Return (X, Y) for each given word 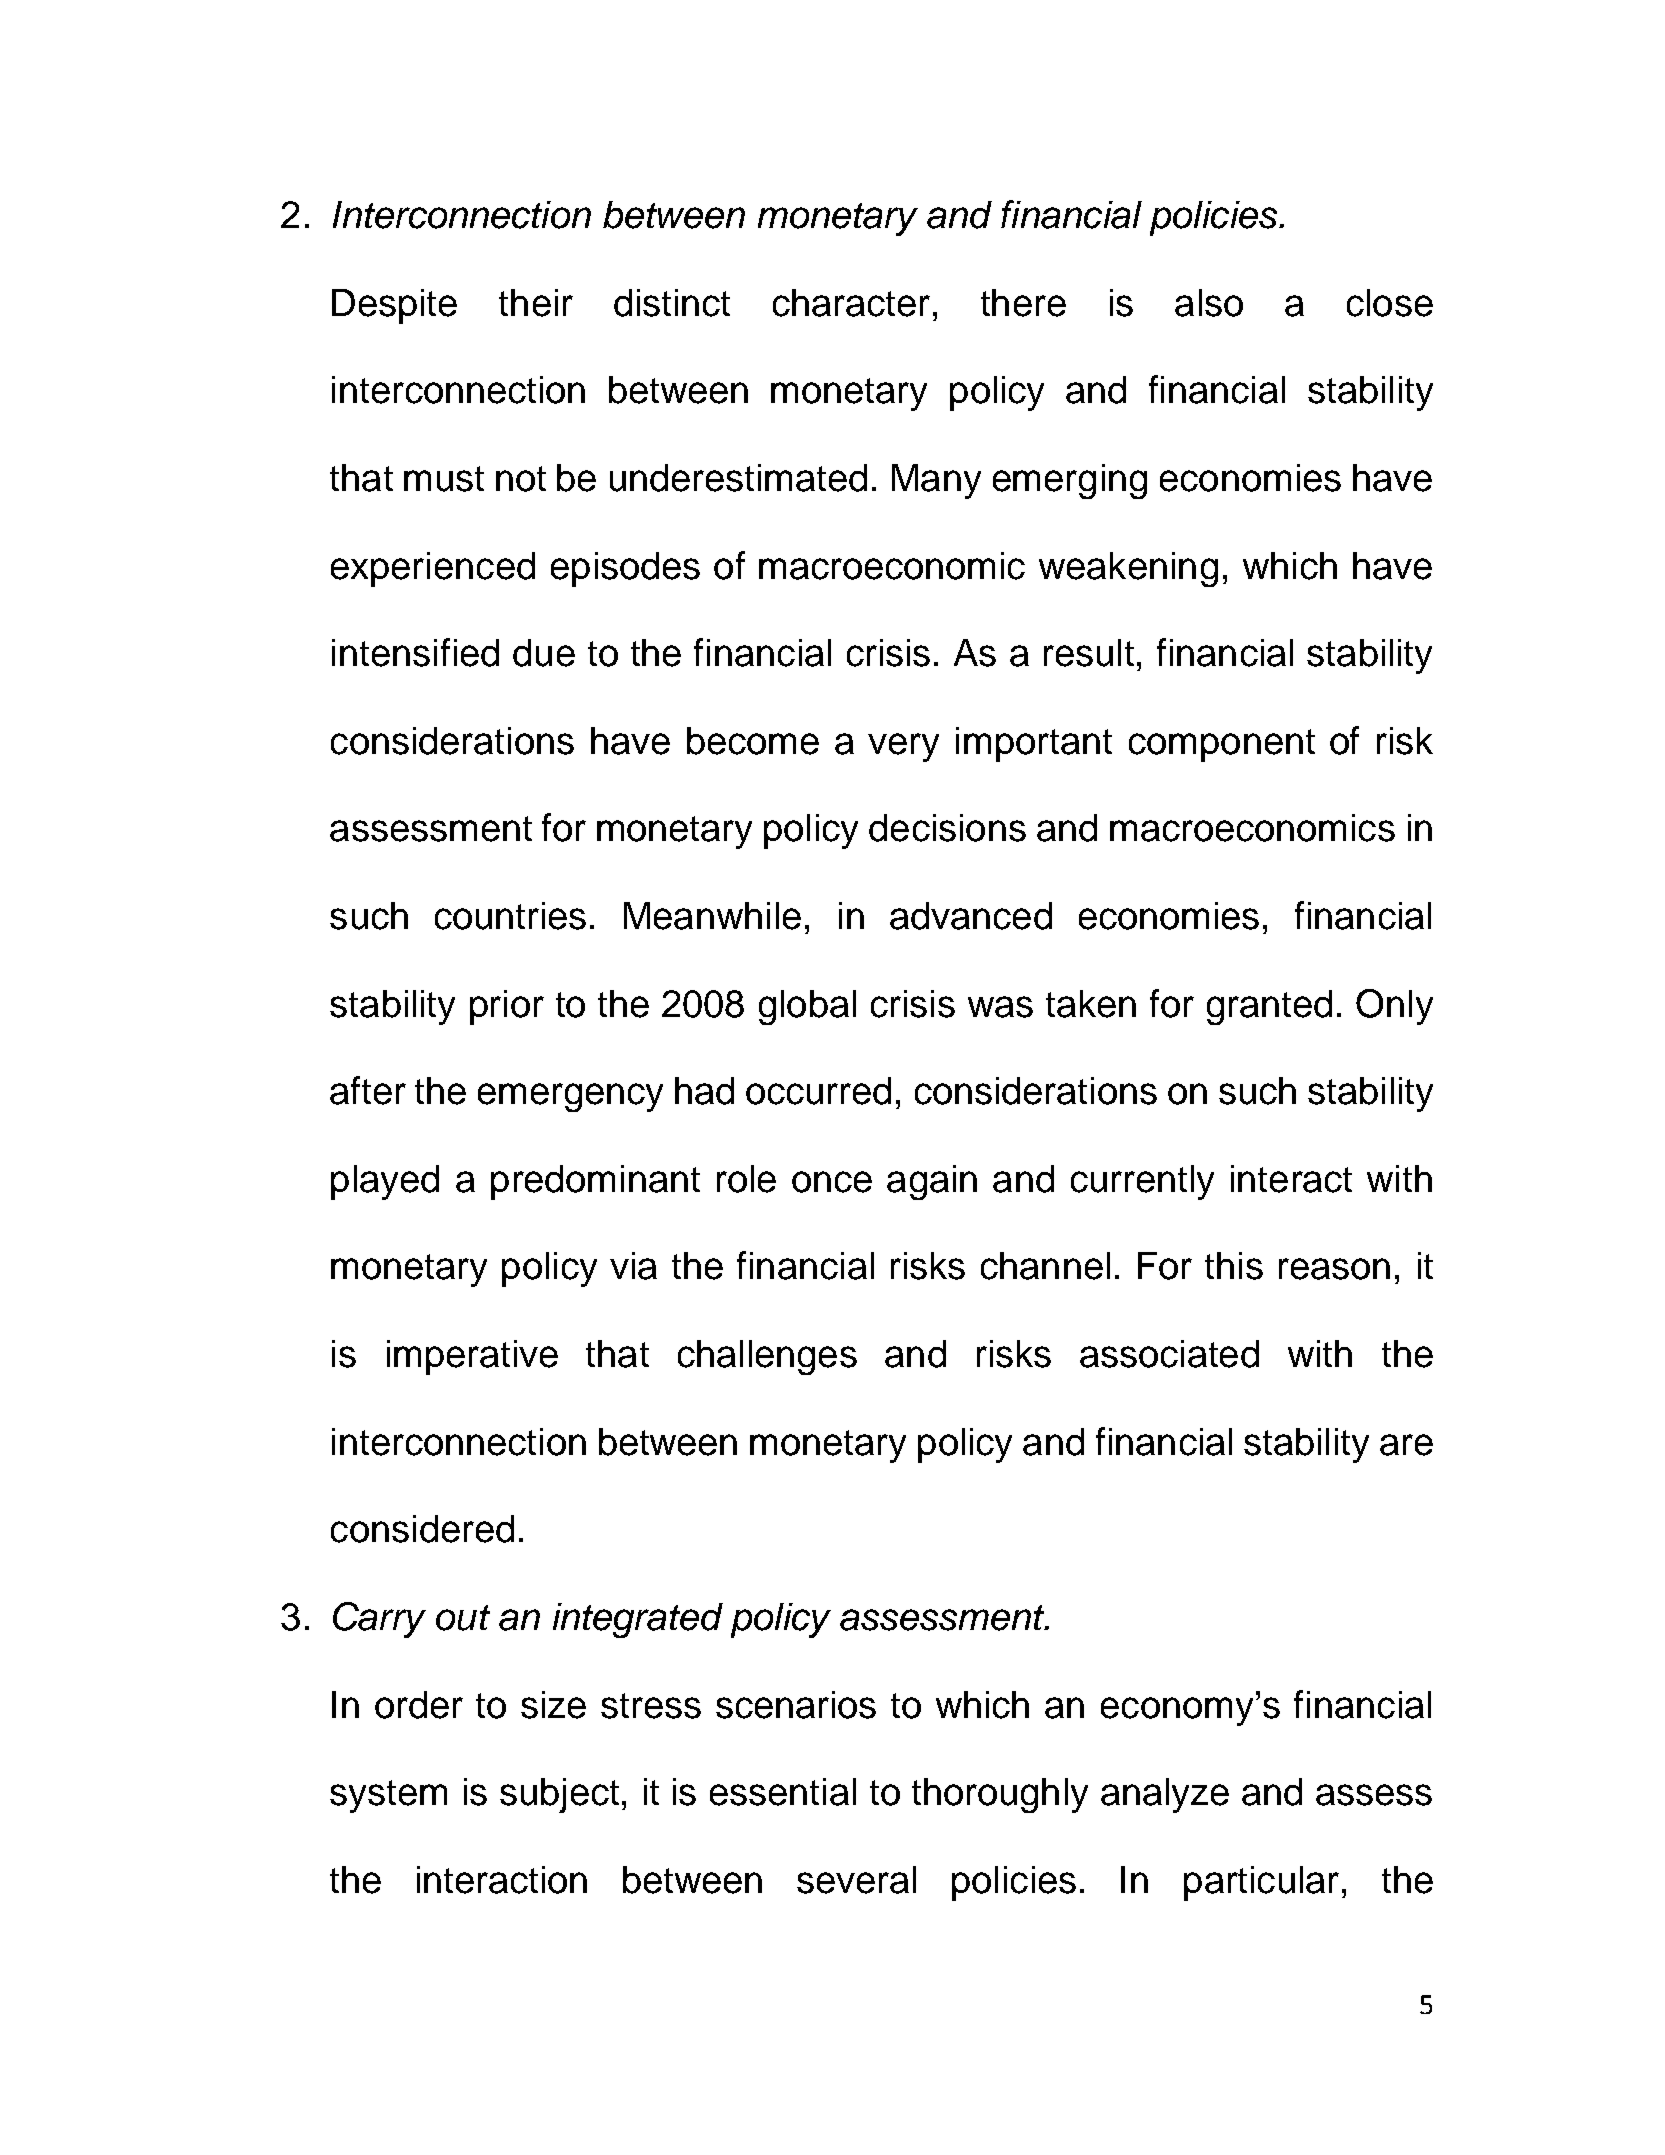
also (1209, 303)
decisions (947, 828)
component (1222, 745)
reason (1334, 1269)
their (536, 303)
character (851, 303)
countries (510, 916)
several (856, 1880)
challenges (767, 1357)
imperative (472, 1357)
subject (559, 1795)
